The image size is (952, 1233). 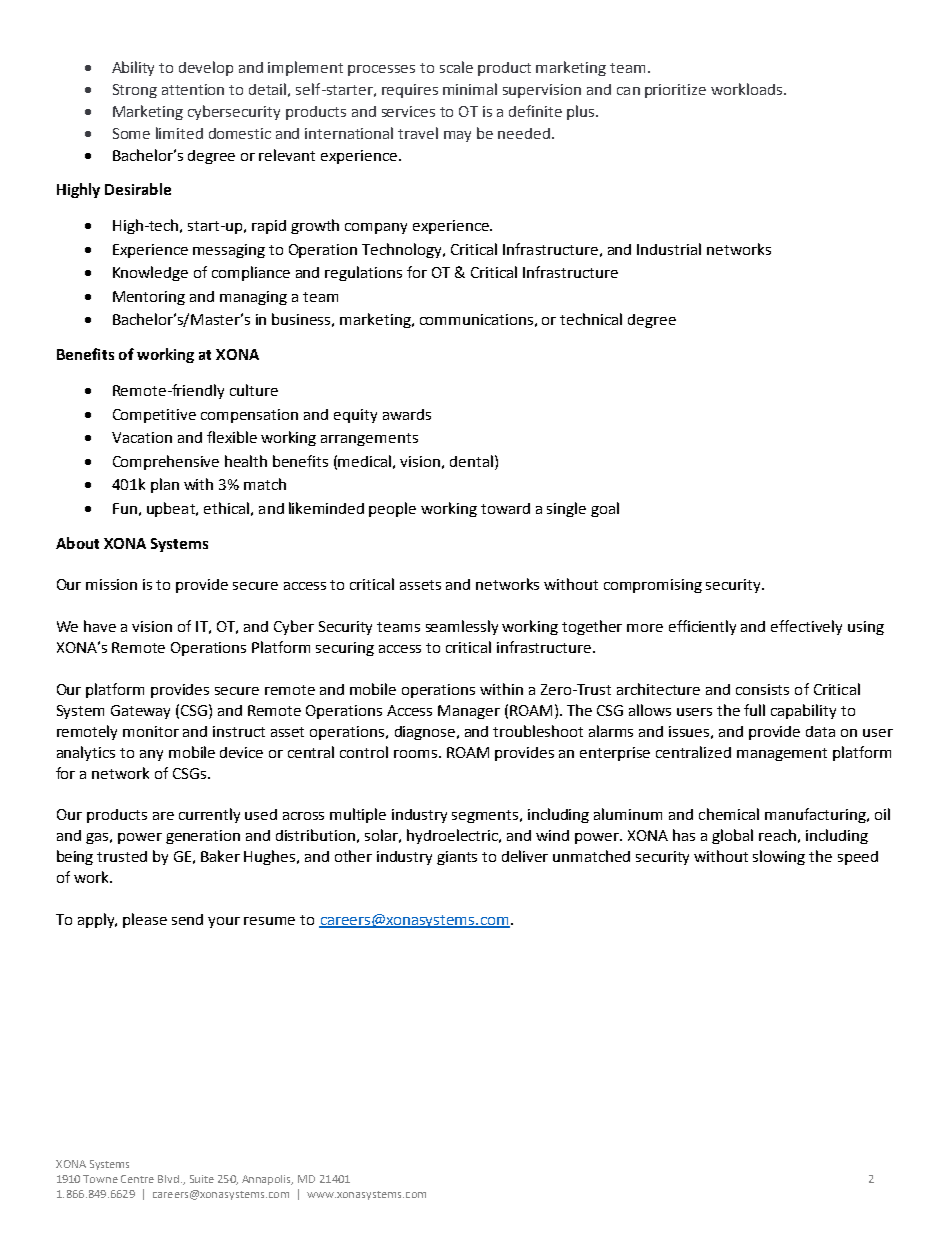 I want to click on slowing, so click(x=779, y=857).
